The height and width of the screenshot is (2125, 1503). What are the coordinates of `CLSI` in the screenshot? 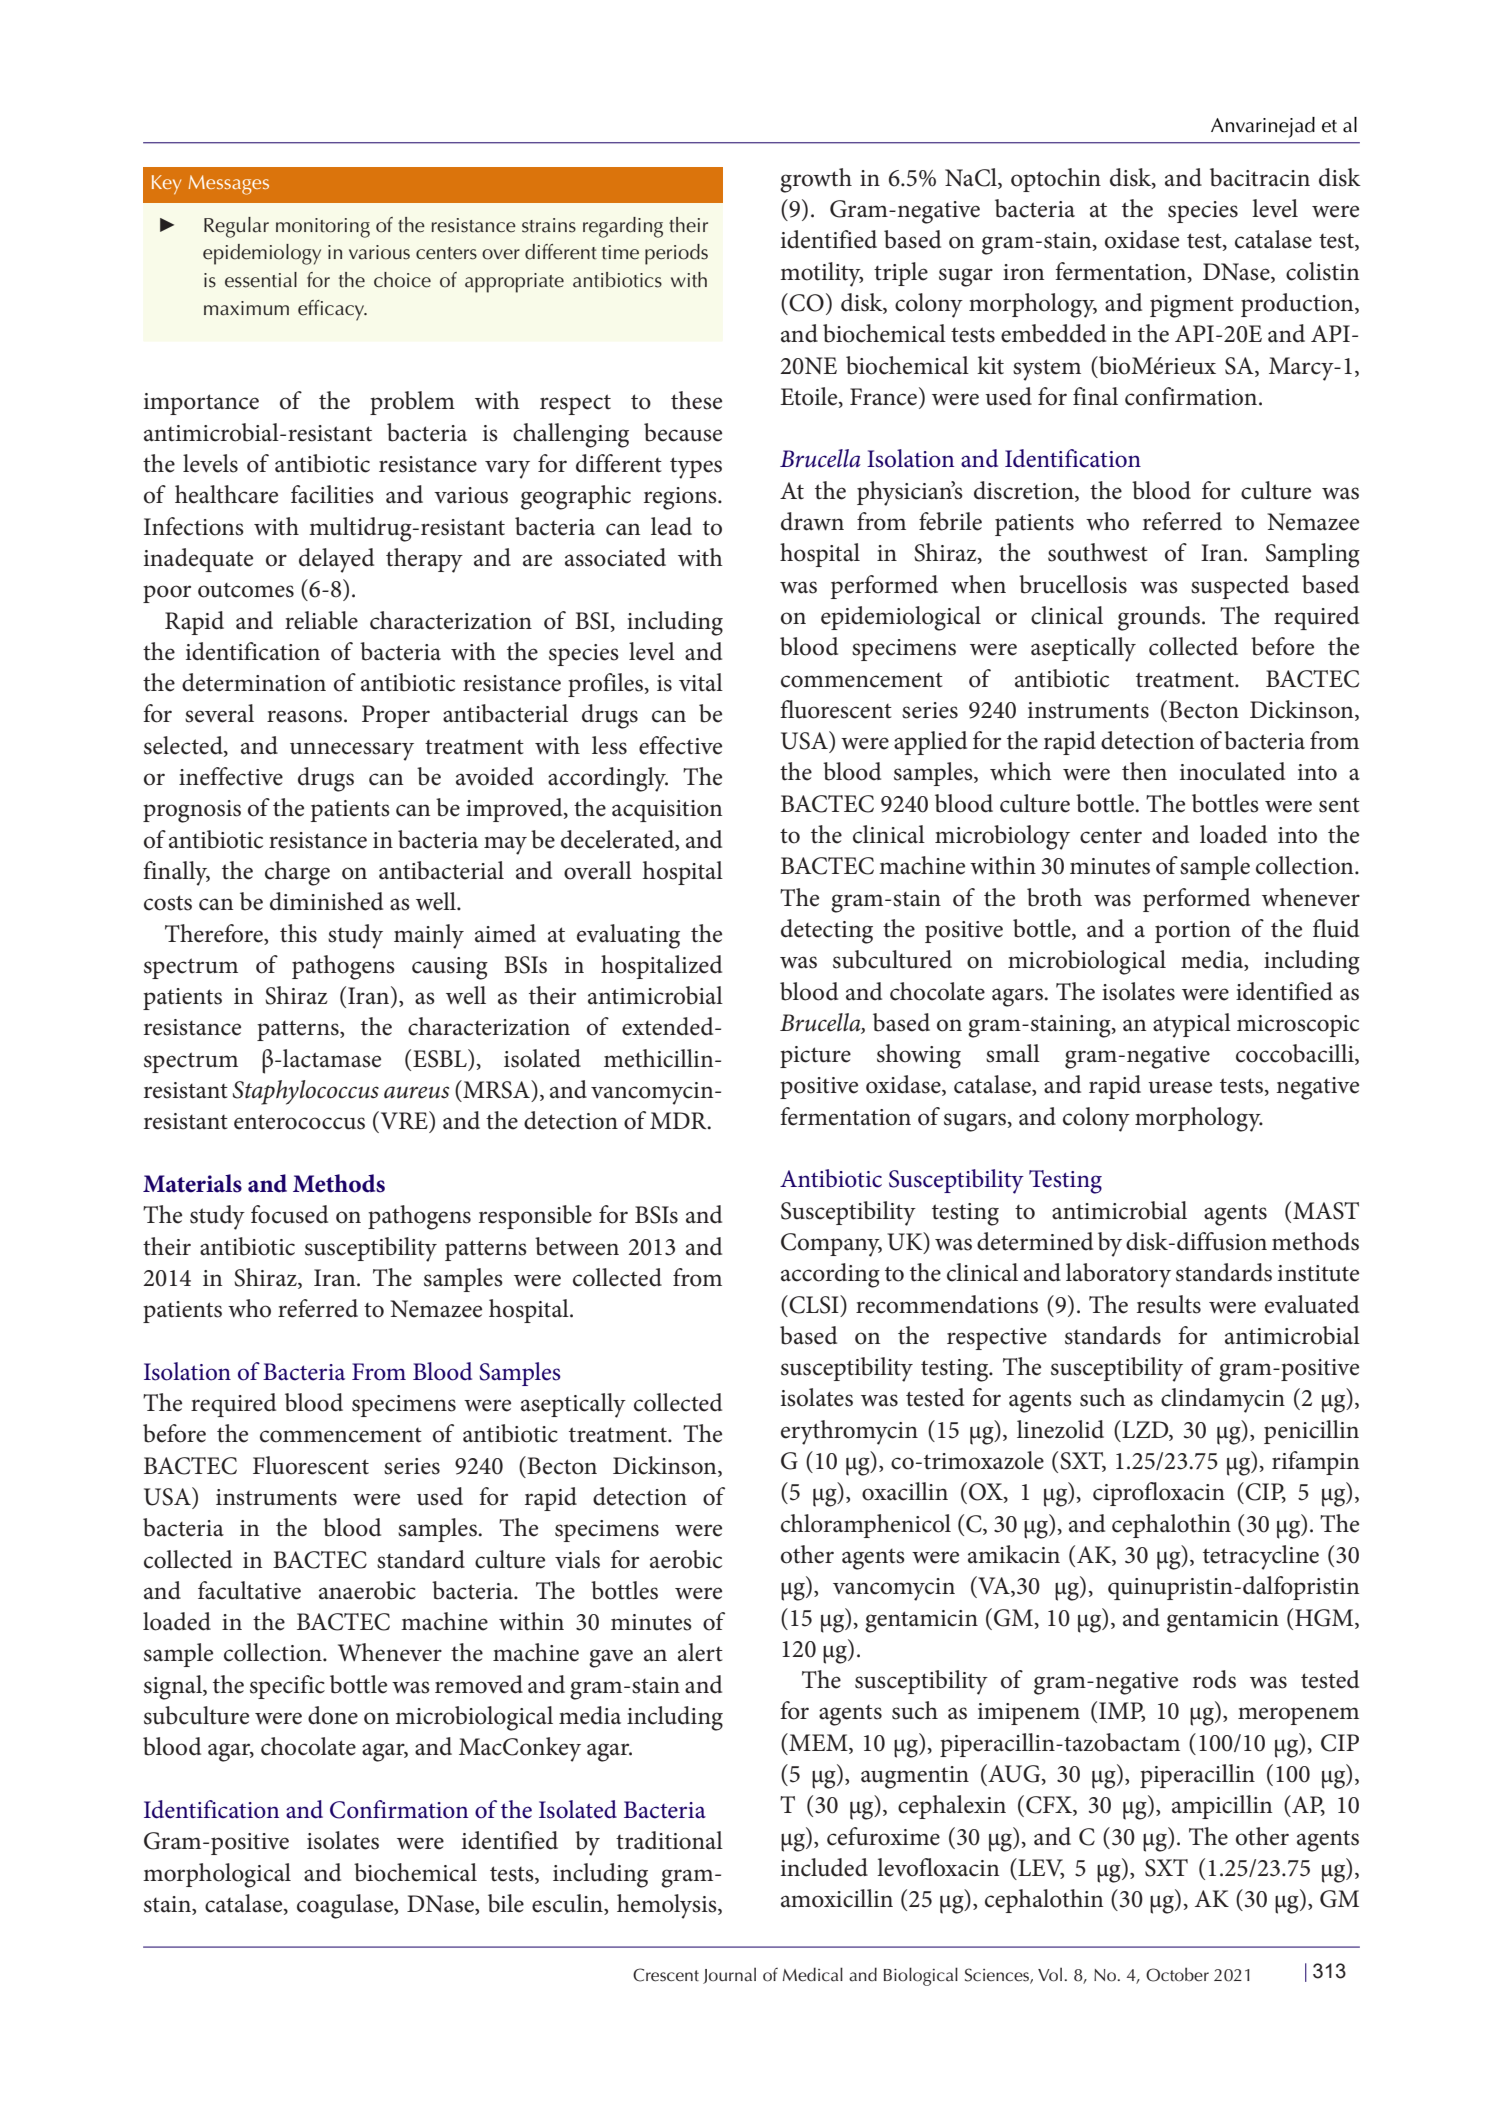 It's located at (815, 1304).
